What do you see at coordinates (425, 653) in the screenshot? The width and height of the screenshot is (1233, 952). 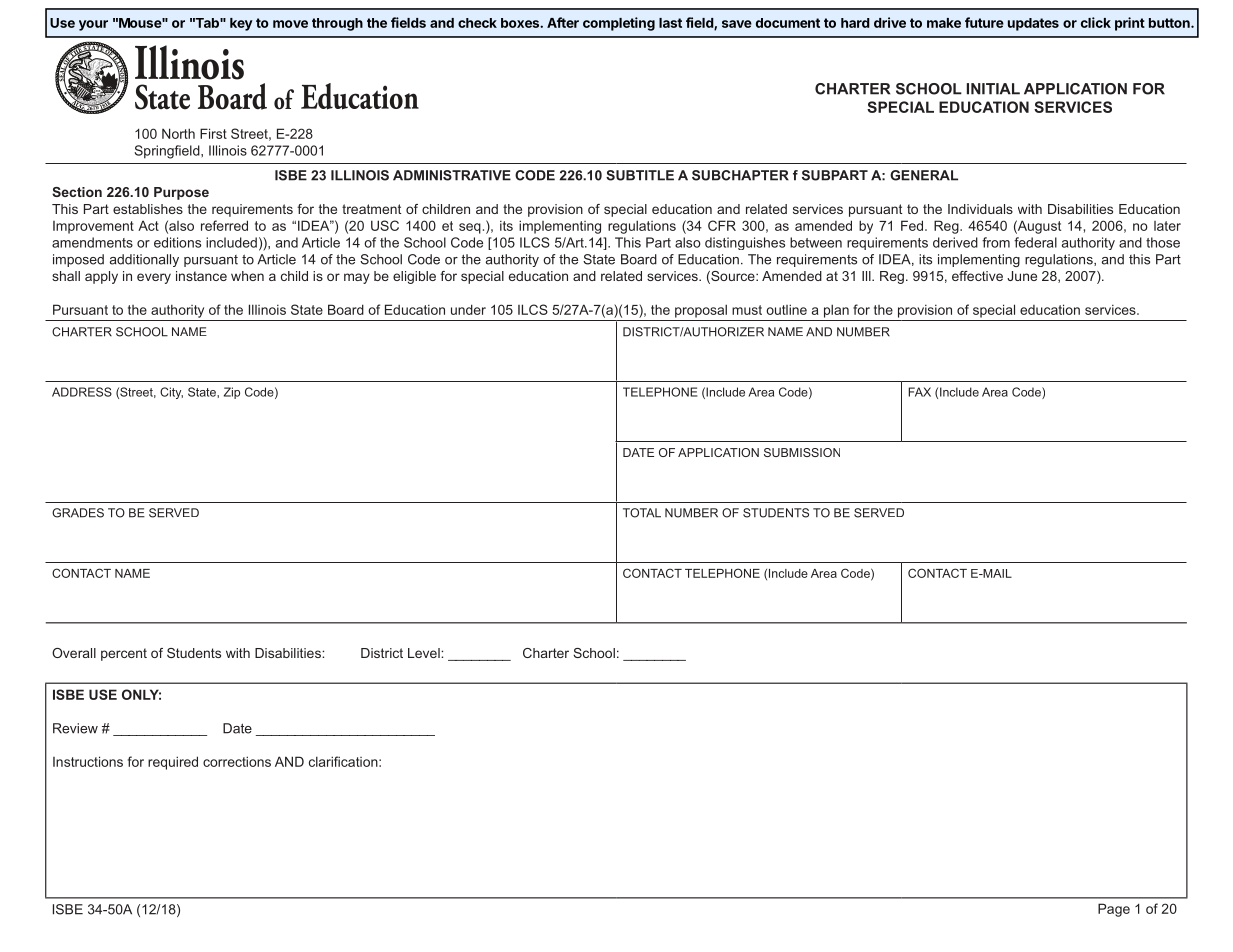 I see `Level` at bounding box center [425, 653].
